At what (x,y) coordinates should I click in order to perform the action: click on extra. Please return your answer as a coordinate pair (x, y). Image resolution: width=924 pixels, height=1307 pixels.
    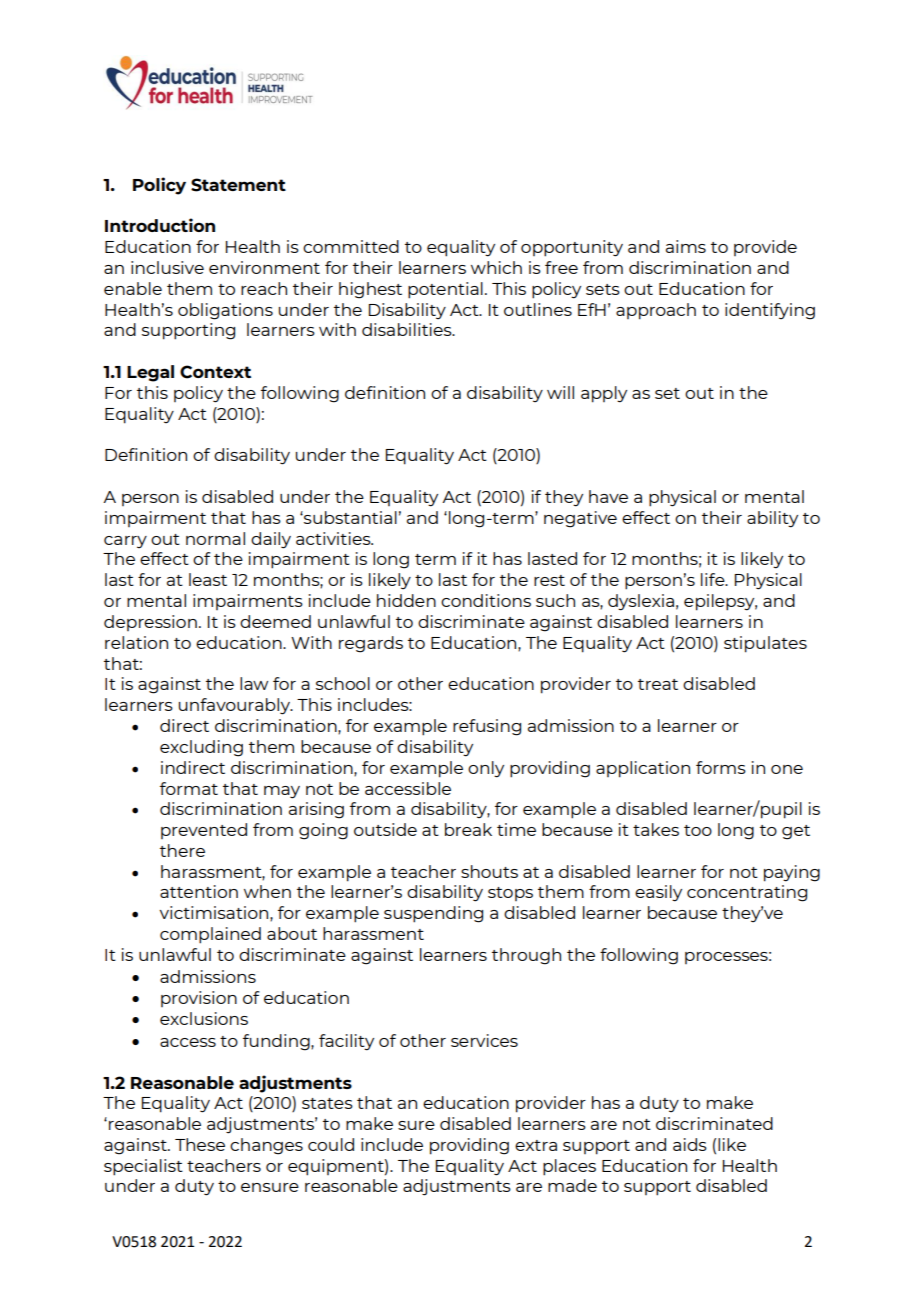
    Looking at the image, I should click on (536, 1145).
